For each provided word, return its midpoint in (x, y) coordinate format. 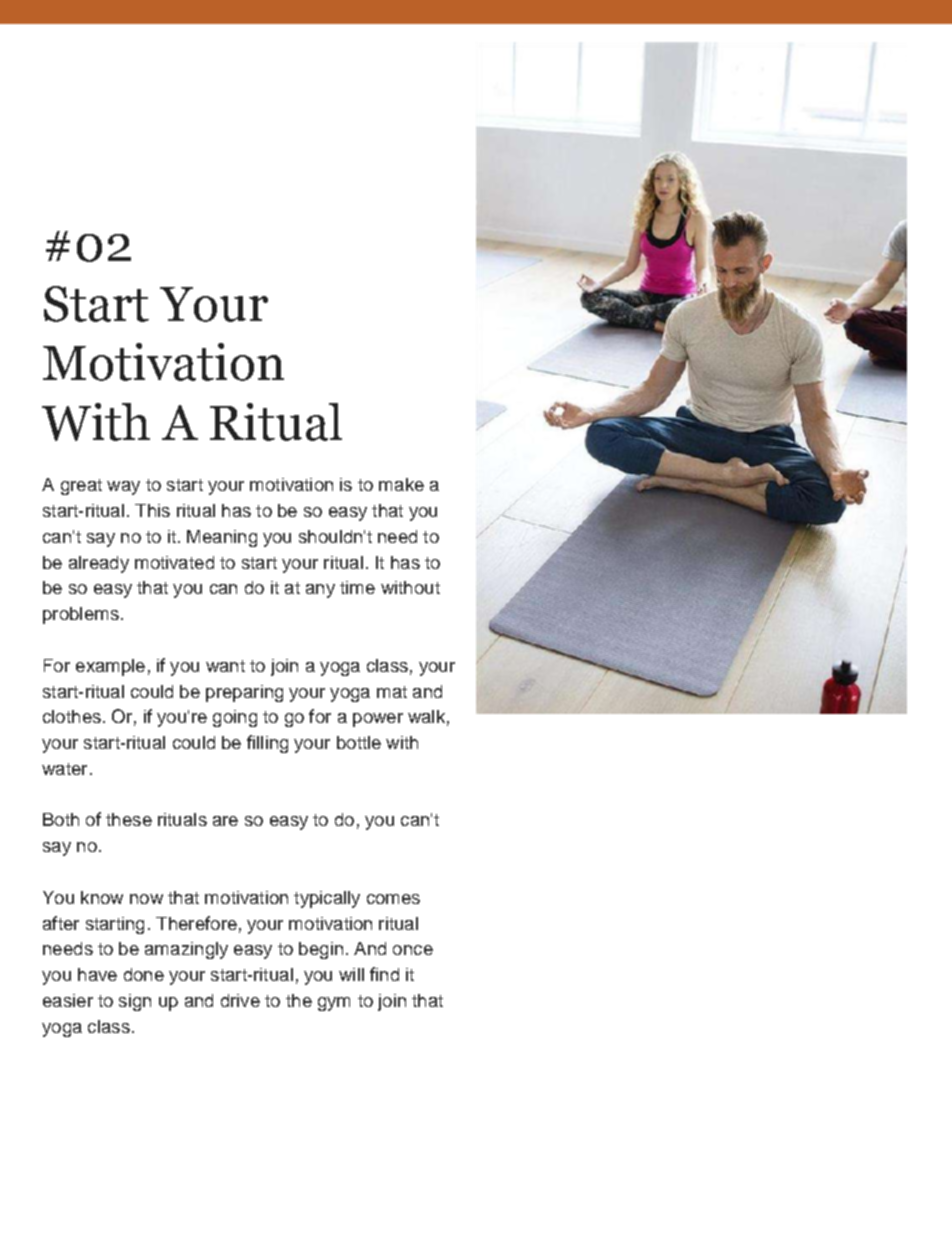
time (357, 587)
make (401, 484)
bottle (359, 742)
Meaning (222, 538)
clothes (72, 716)
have (97, 974)
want (225, 666)
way (123, 488)
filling (267, 744)
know (102, 897)
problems (81, 615)
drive (240, 1000)
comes (393, 899)
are (225, 821)
